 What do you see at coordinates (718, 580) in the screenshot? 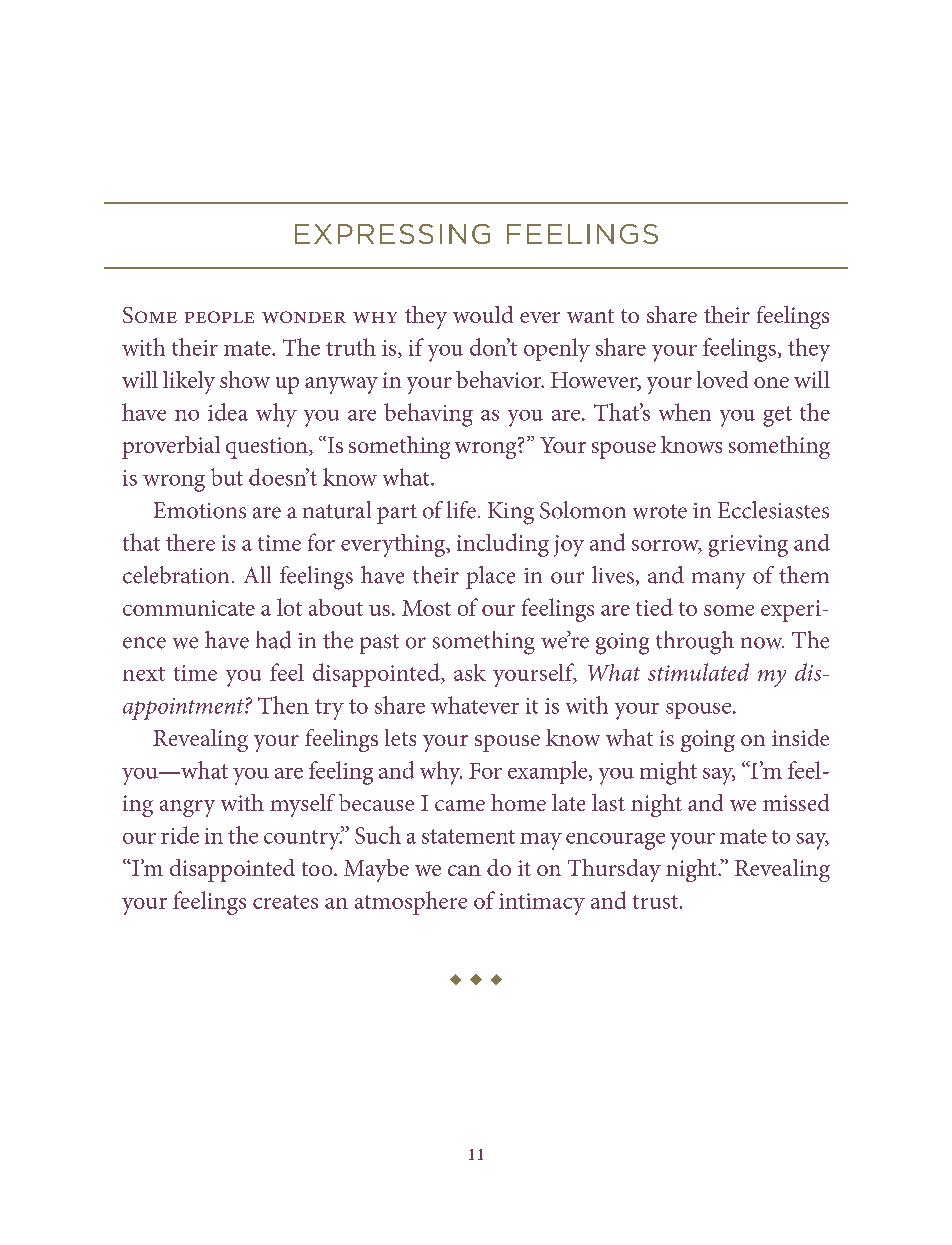
I see `many` at bounding box center [718, 580].
